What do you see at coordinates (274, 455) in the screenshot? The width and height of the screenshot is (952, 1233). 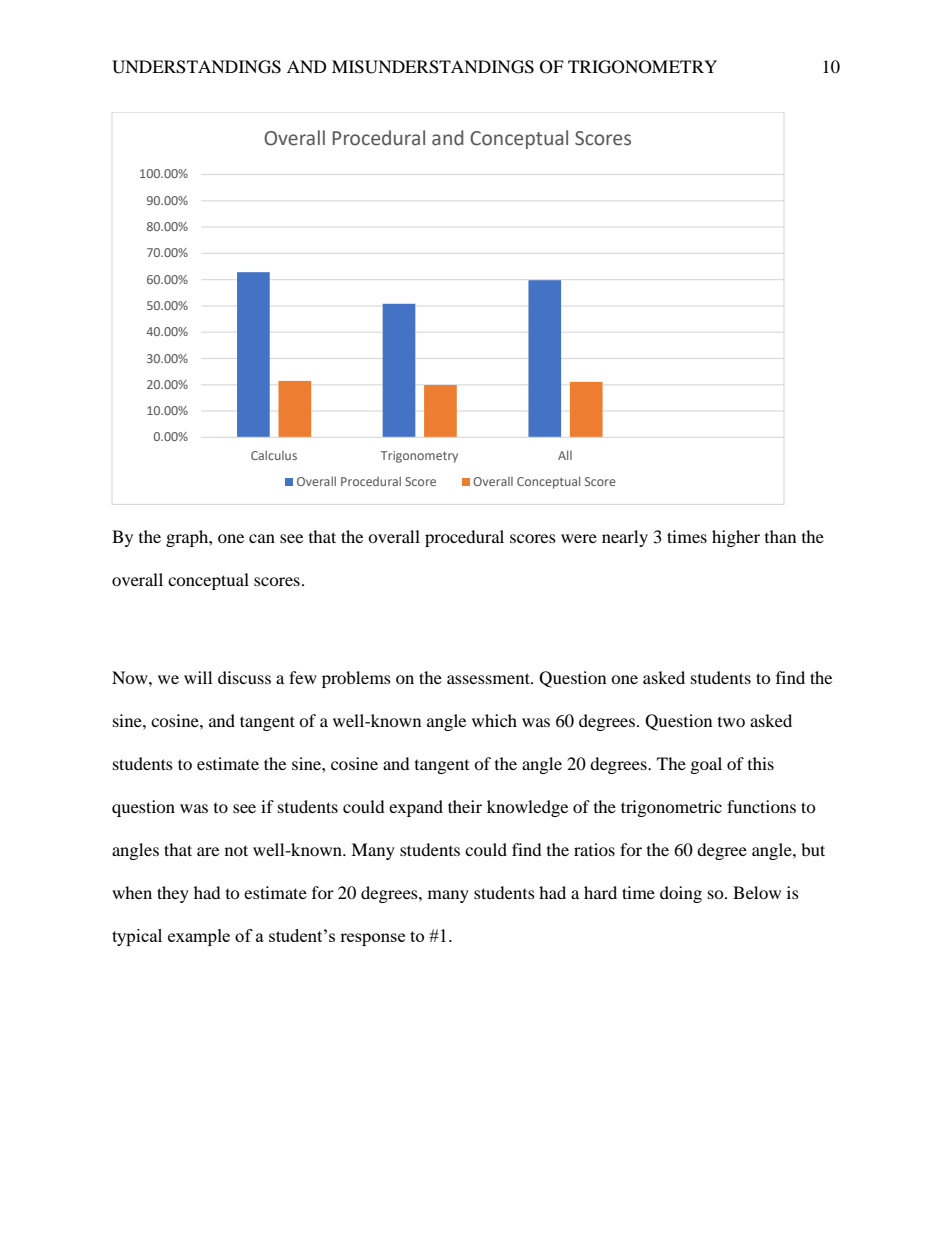 I see `Calculus` at bounding box center [274, 455].
